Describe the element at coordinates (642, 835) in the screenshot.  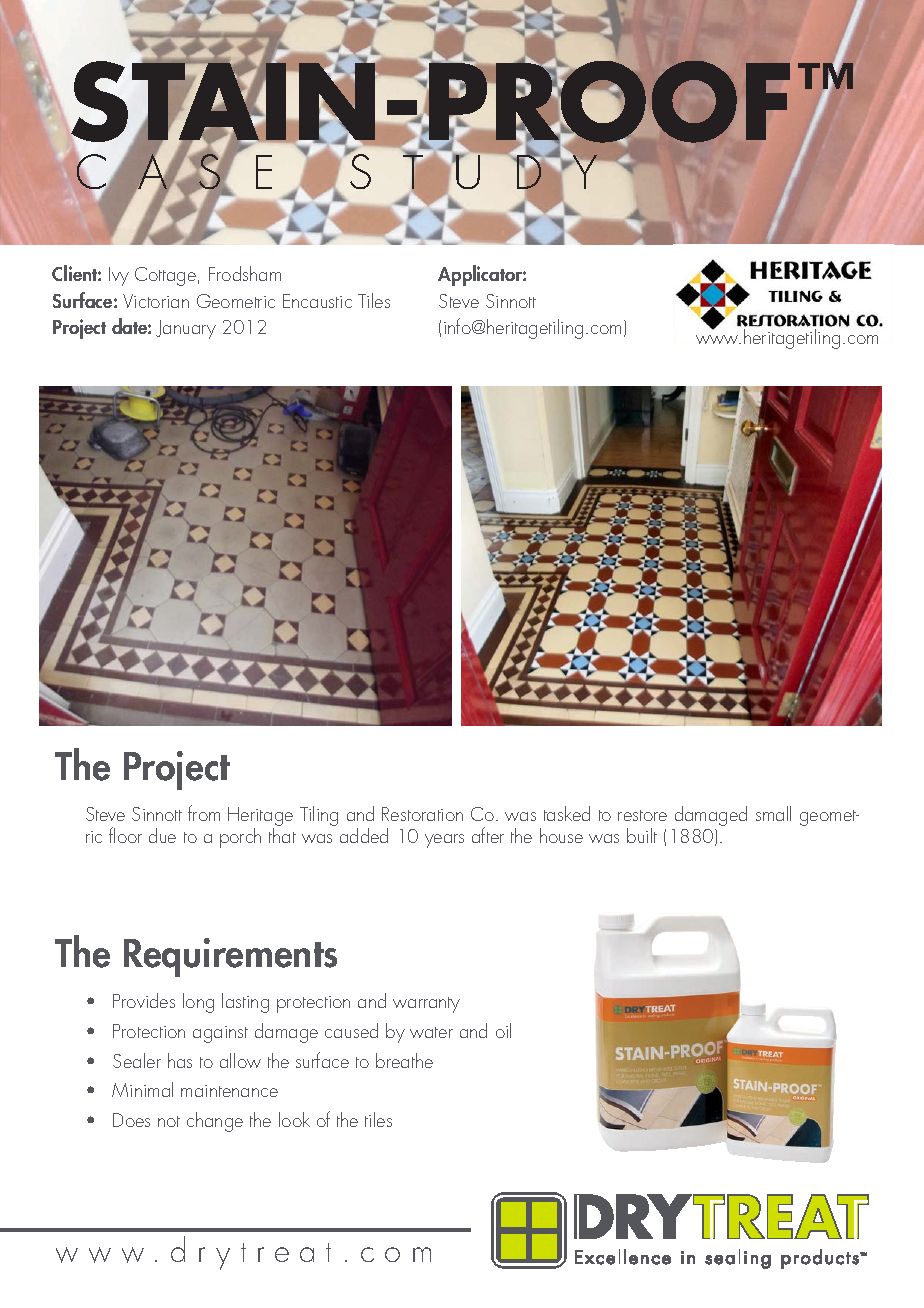
I see `built` at that location.
